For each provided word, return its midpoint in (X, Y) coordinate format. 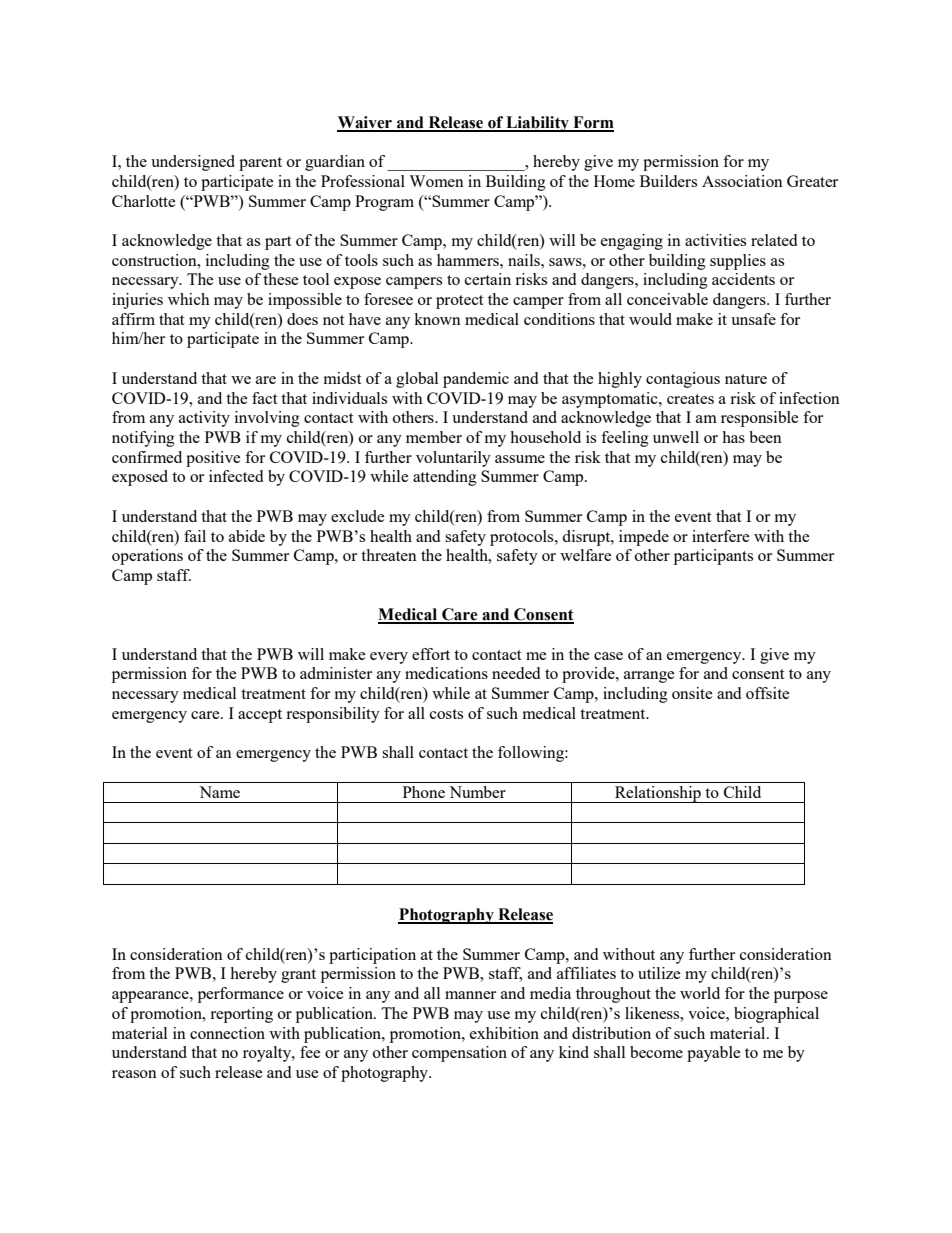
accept (260, 716)
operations (147, 557)
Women (436, 181)
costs (446, 714)
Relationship (658, 794)
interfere (721, 536)
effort (431, 654)
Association (742, 181)
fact (264, 398)
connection (227, 1033)
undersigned (193, 163)
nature (746, 379)
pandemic (476, 380)
